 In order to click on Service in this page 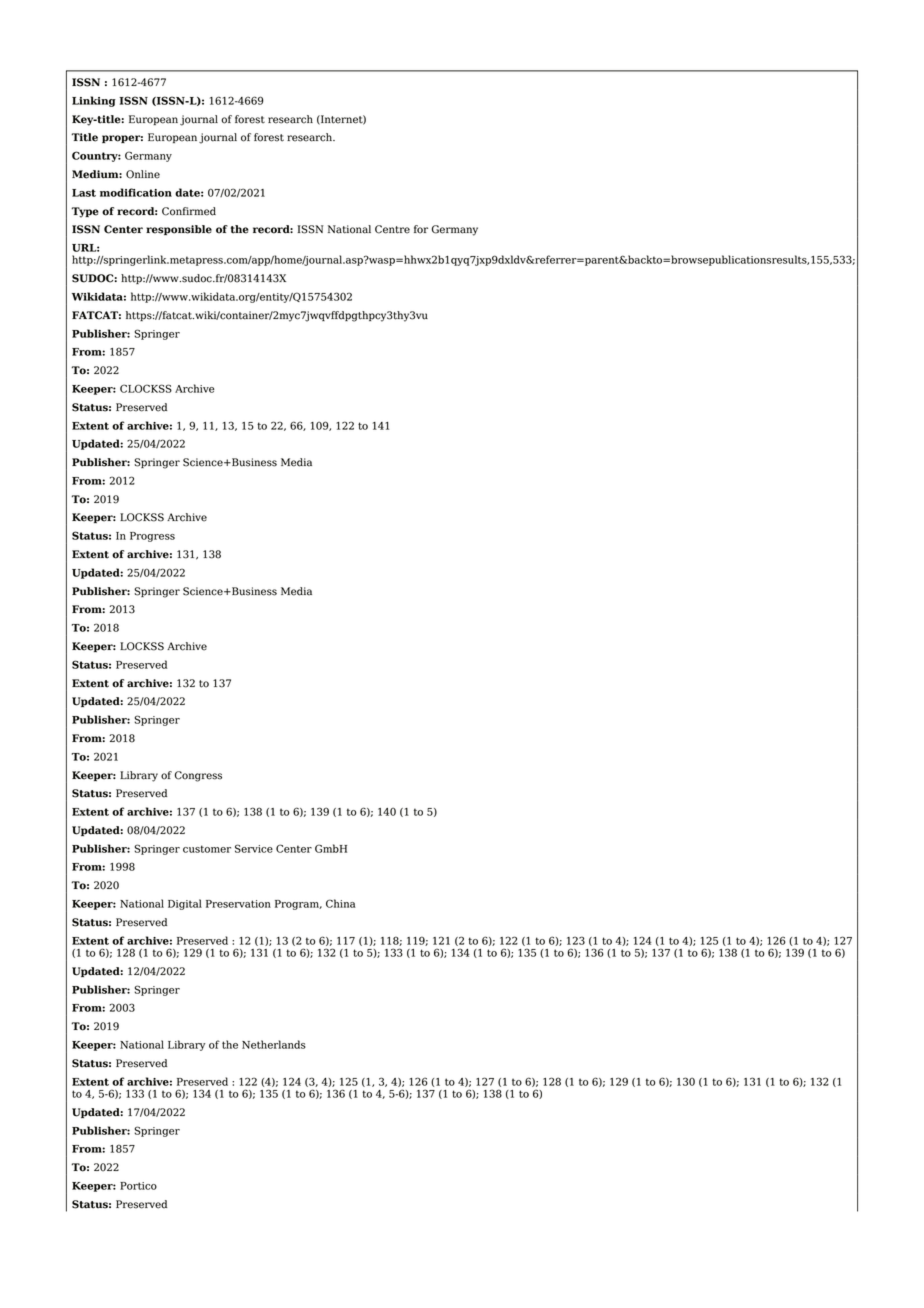, I will do `click(254, 848)`.
